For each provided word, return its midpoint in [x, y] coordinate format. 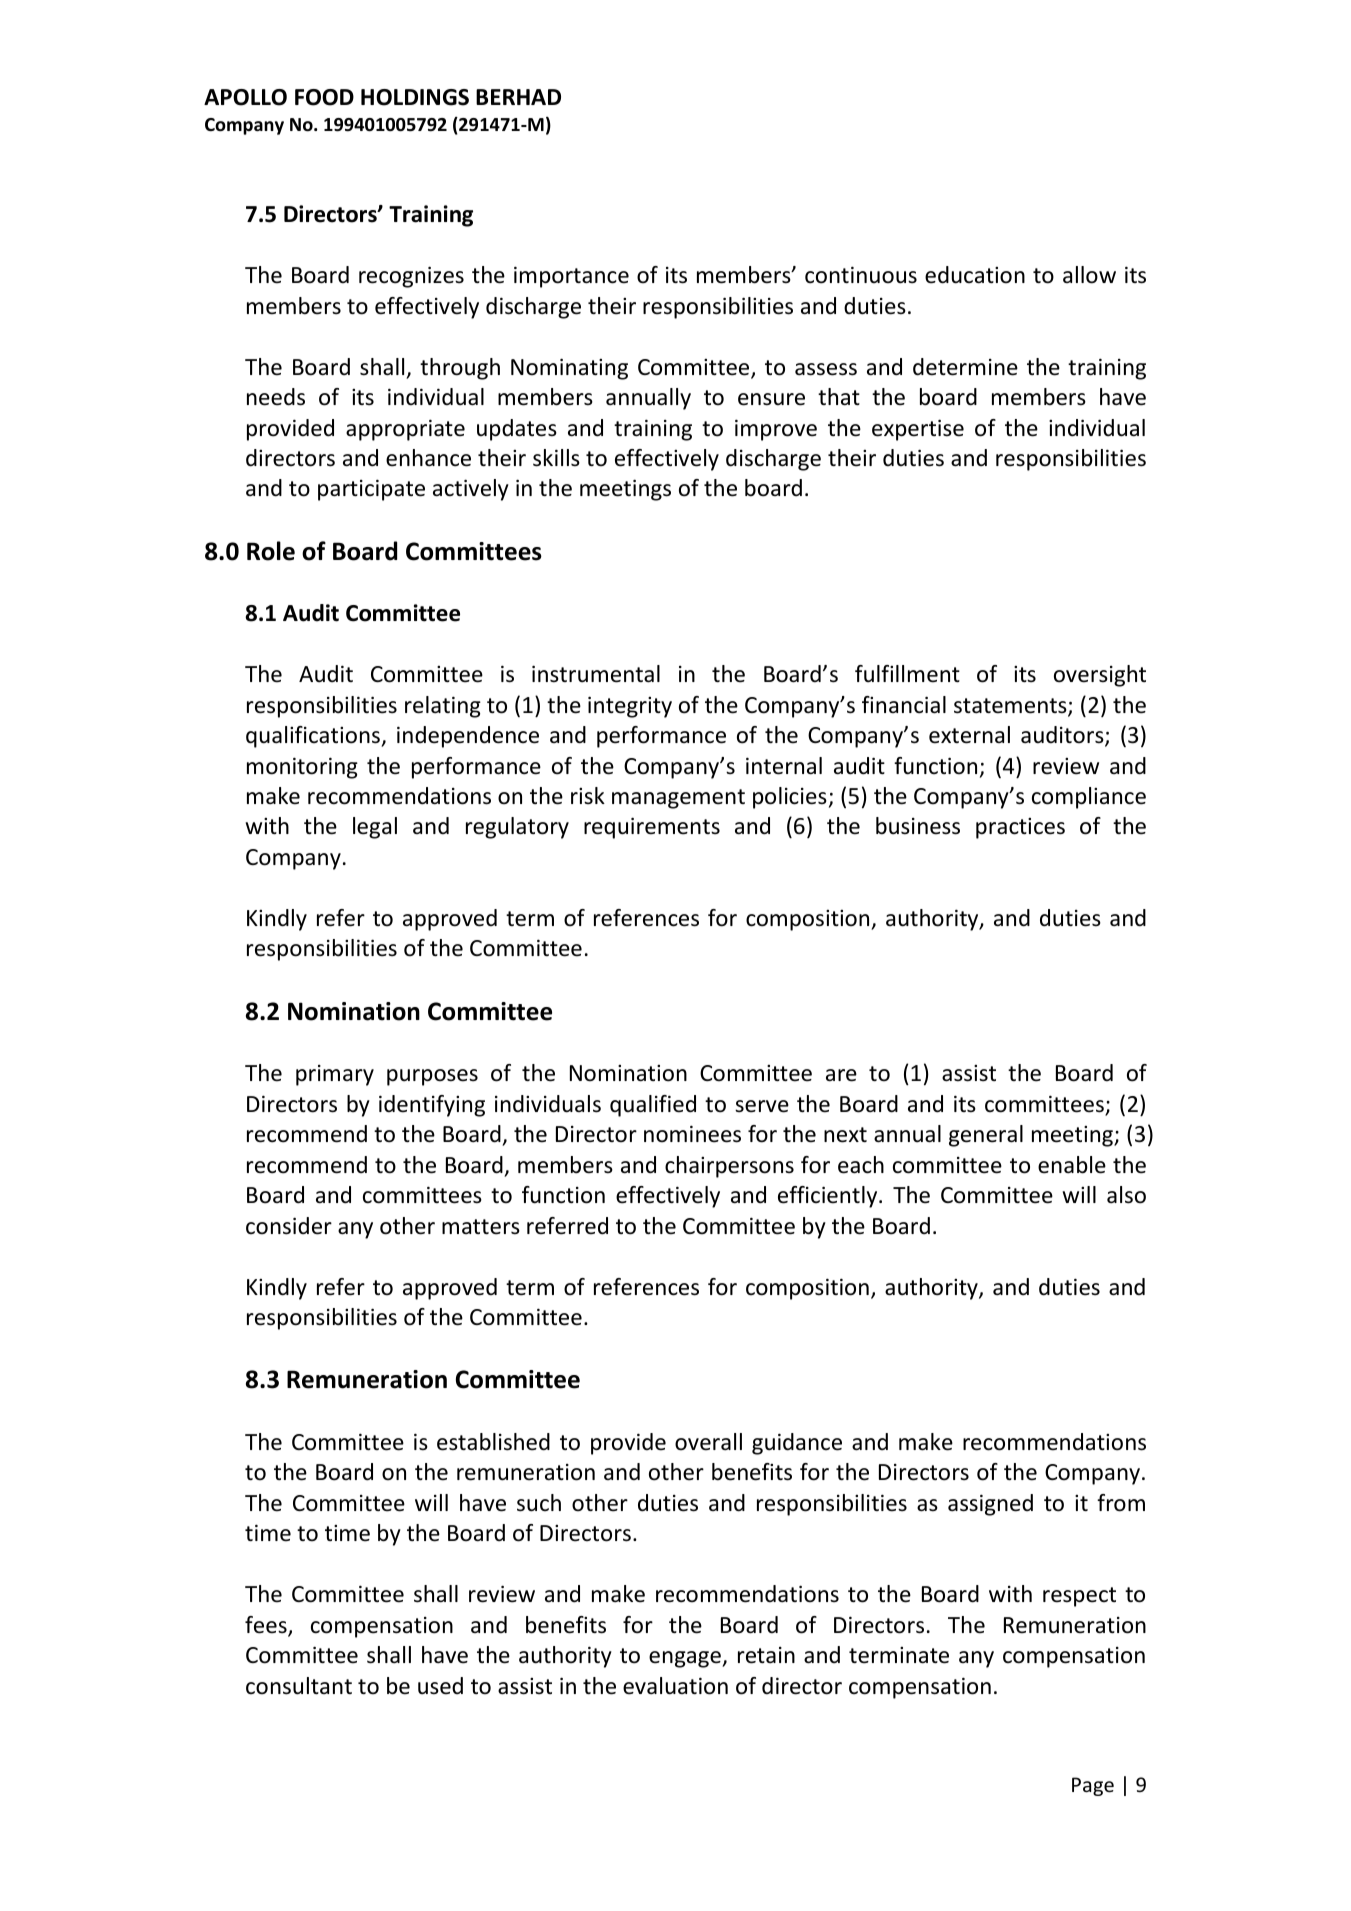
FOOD [324, 97]
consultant [299, 1686]
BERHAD [518, 97]
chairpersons [729, 1167]
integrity [630, 707]
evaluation [675, 1686]
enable [1072, 1165]
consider [289, 1226]
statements [1011, 707]
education [975, 275]
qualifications [314, 737]
